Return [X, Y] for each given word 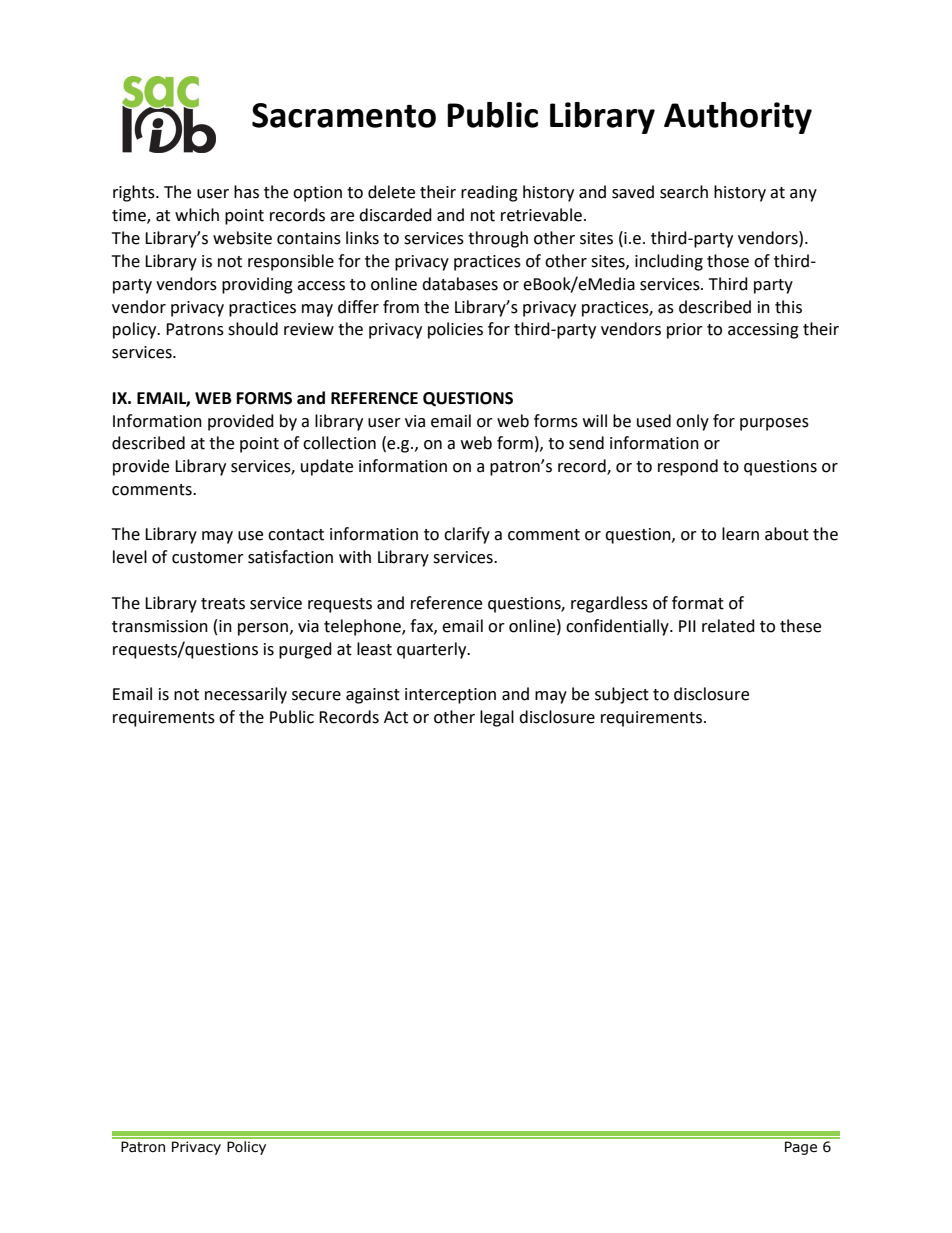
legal [497, 718]
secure [316, 696]
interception [450, 696]
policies [455, 330]
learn [740, 534]
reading [489, 193]
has [246, 192]
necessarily [246, 695]
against [373, 696]
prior [685, 331]
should [253, 329]
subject [622, 695]
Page [801, 1148]
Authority [738, 118]
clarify [467, 535]
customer [208, 558]
